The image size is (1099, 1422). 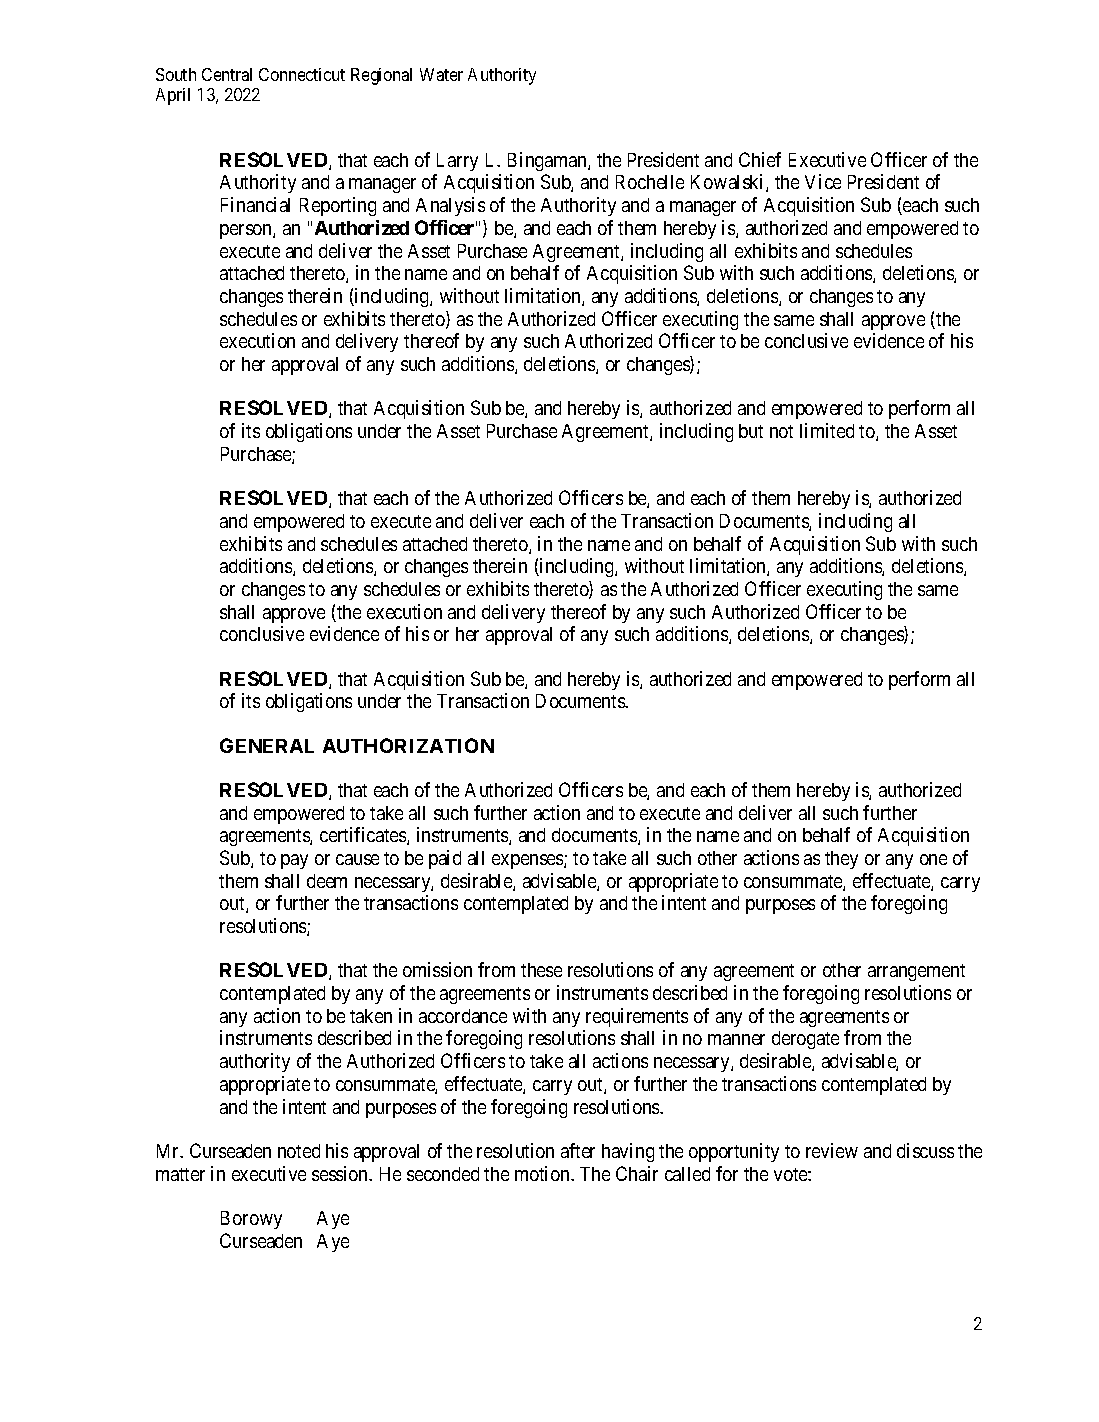 I want to click on Financial, so click(x=255, y=204).
